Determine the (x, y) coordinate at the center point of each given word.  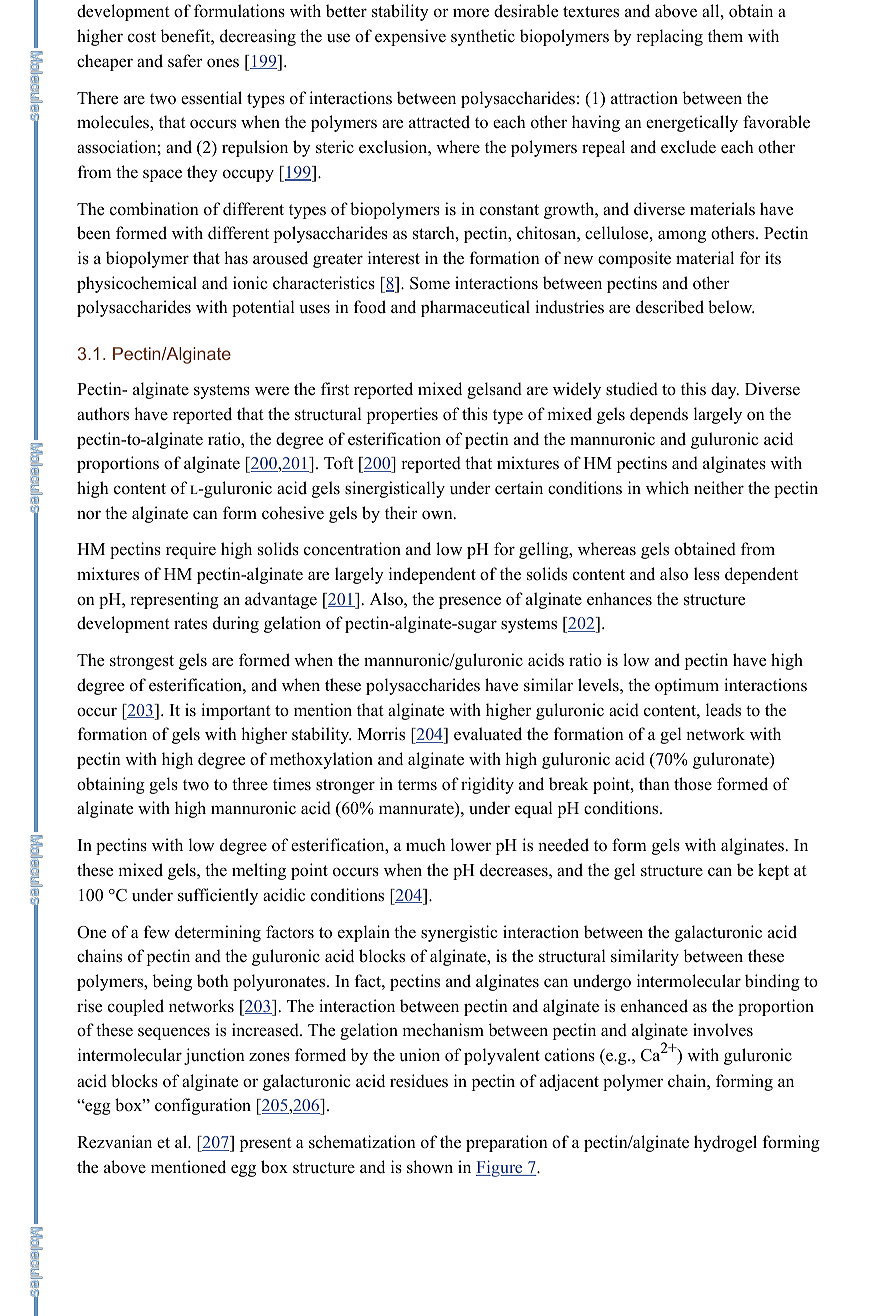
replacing (669, 37)
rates (190, 624)
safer (185, 61)
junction (214, 1056)
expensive (410, 37)
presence (470, 602)
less (707, 574)
